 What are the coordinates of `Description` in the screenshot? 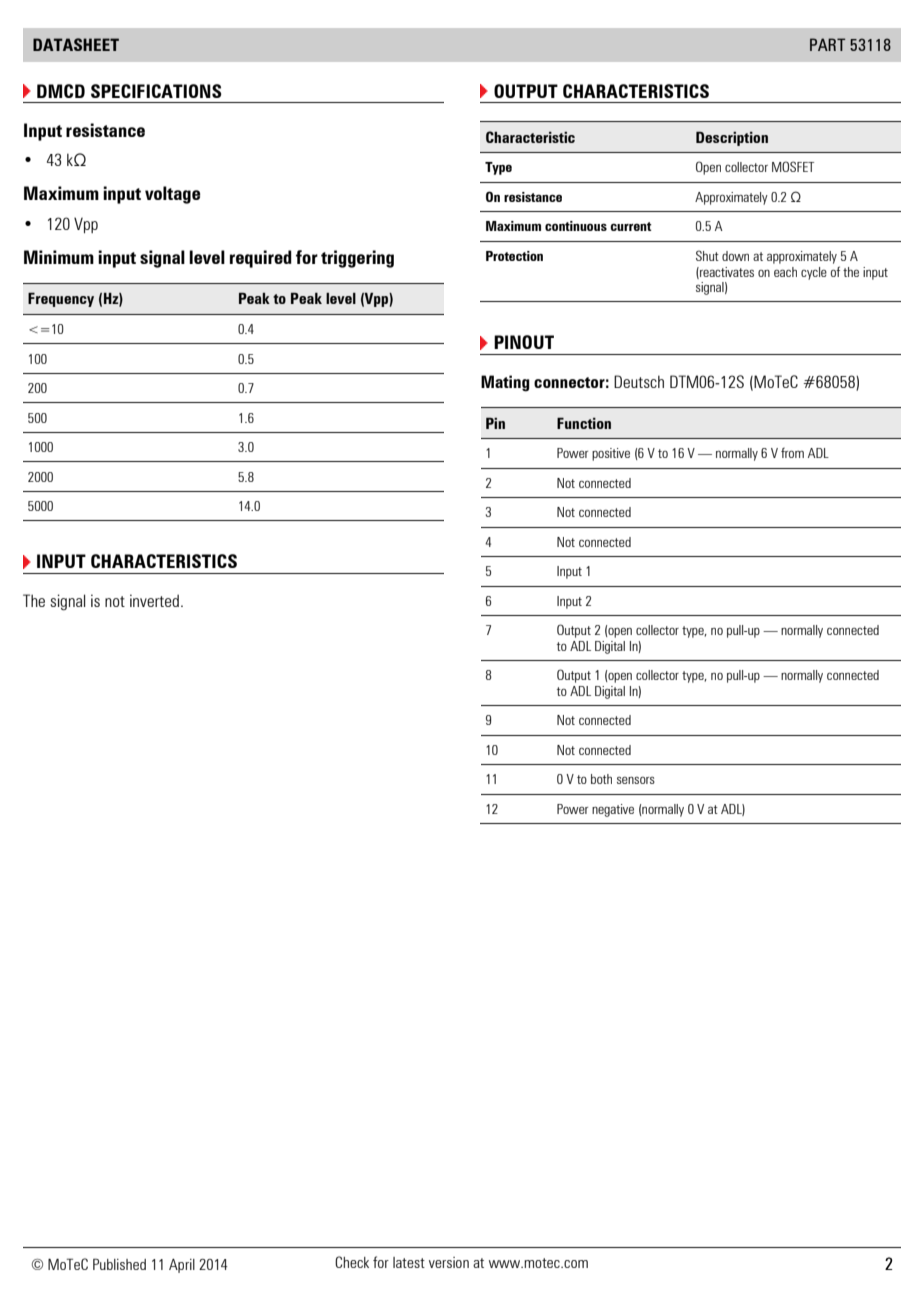 It's located at (732, 139).
